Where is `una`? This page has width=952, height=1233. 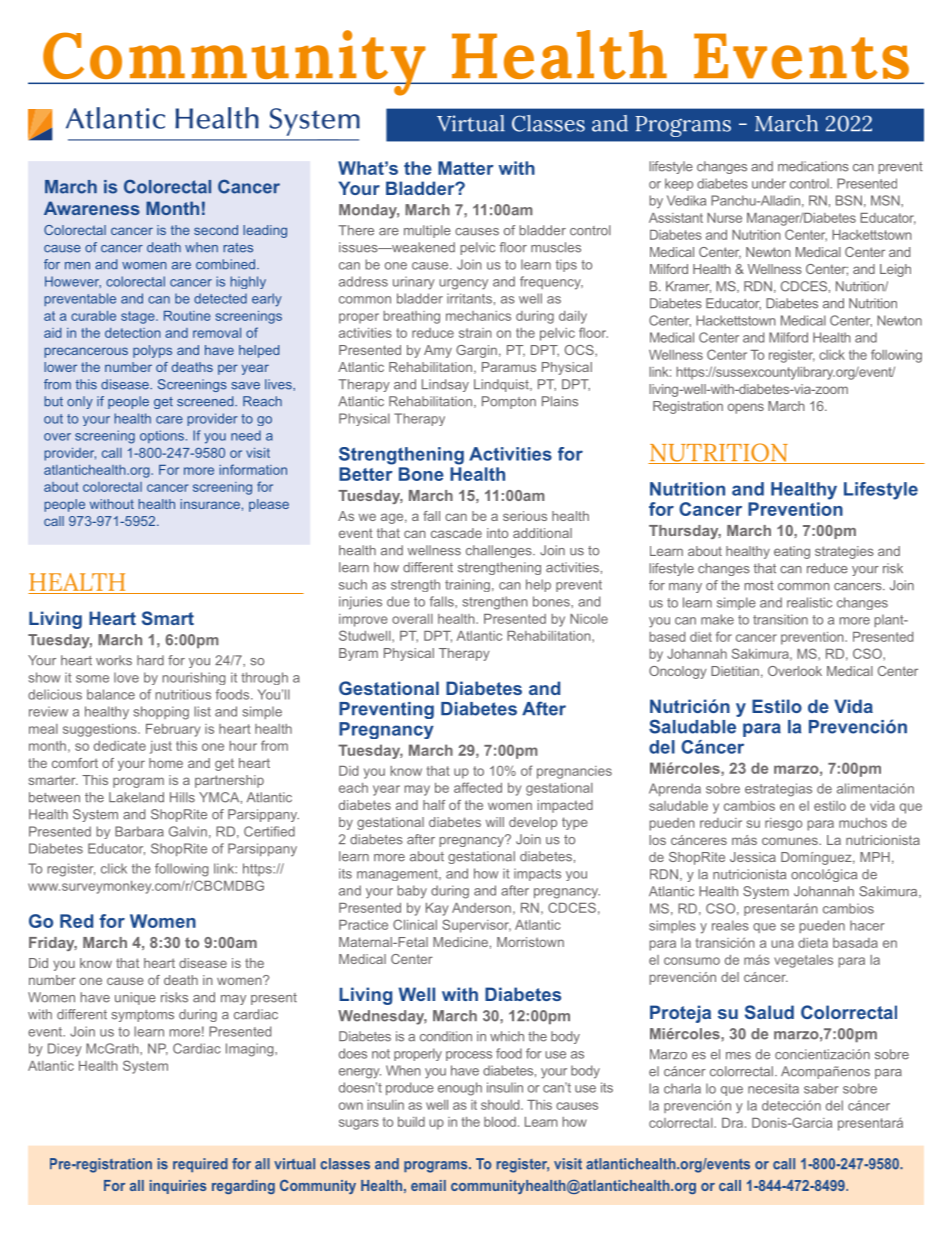 una is located at coordinates (782, 944).
